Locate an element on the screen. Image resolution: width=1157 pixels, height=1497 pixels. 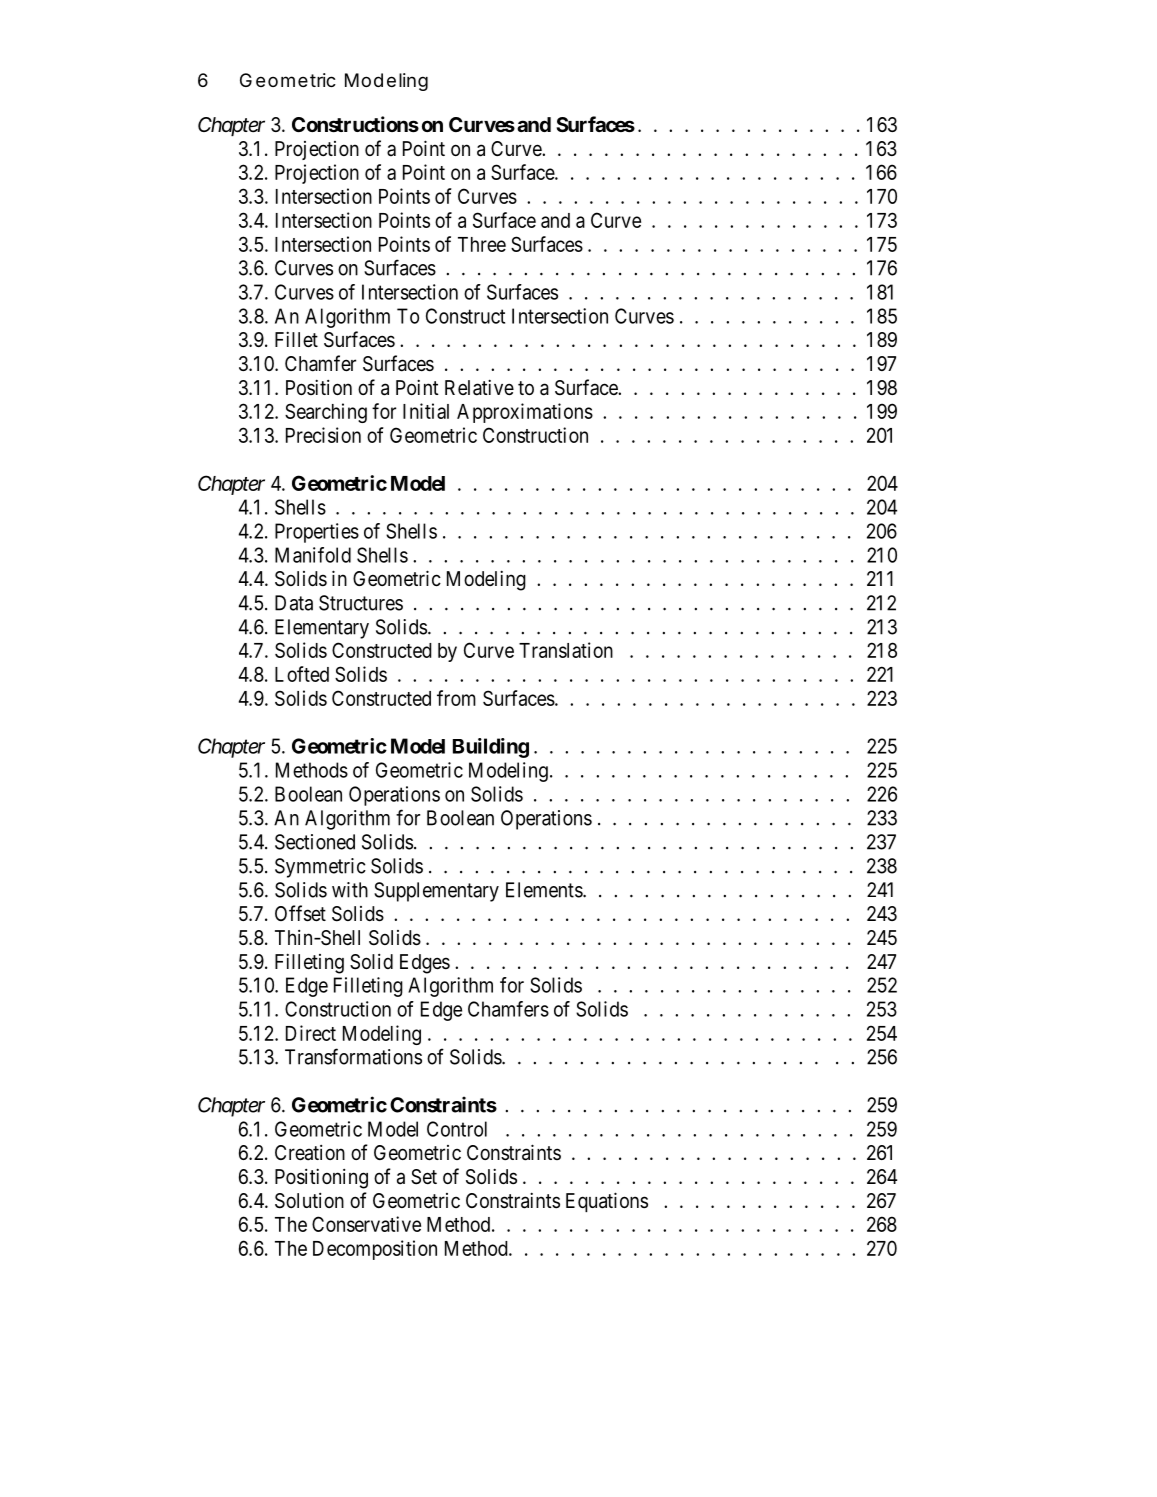
Approximations is located at coordinates (525, 413).
